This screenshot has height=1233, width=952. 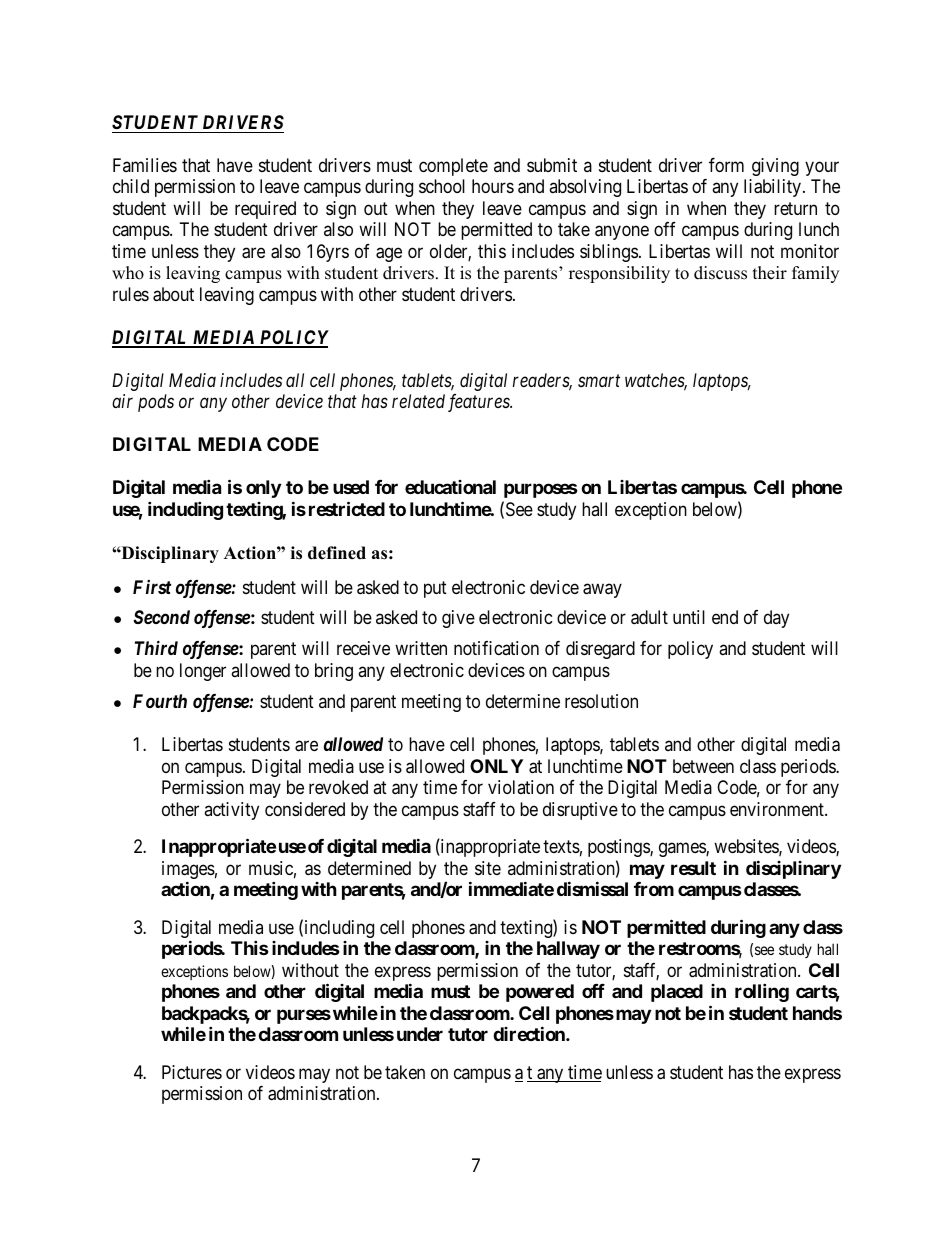 I want to click on hours, so click(x=493, y=186).
